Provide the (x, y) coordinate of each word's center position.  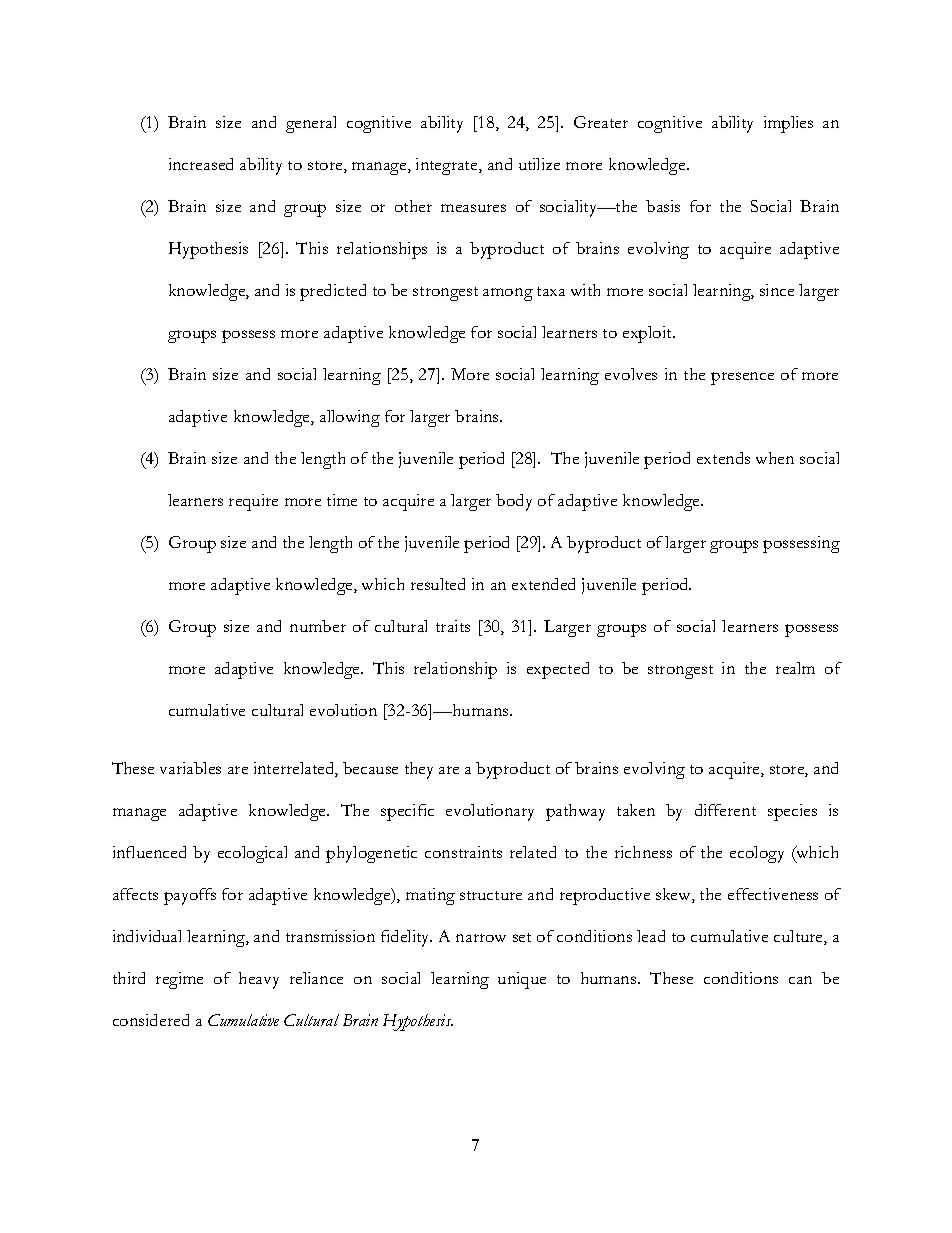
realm (795, 668)
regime (179, 980)
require (253, 502)
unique (522, 980)
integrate (448, 166)
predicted (333, 292)
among (508, 294)
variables (190, 768)
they (419, 770)
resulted (438, 584)
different (725, 810)
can (800, 980)
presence (742, 378)
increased (201, 164)
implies (788, 124)
